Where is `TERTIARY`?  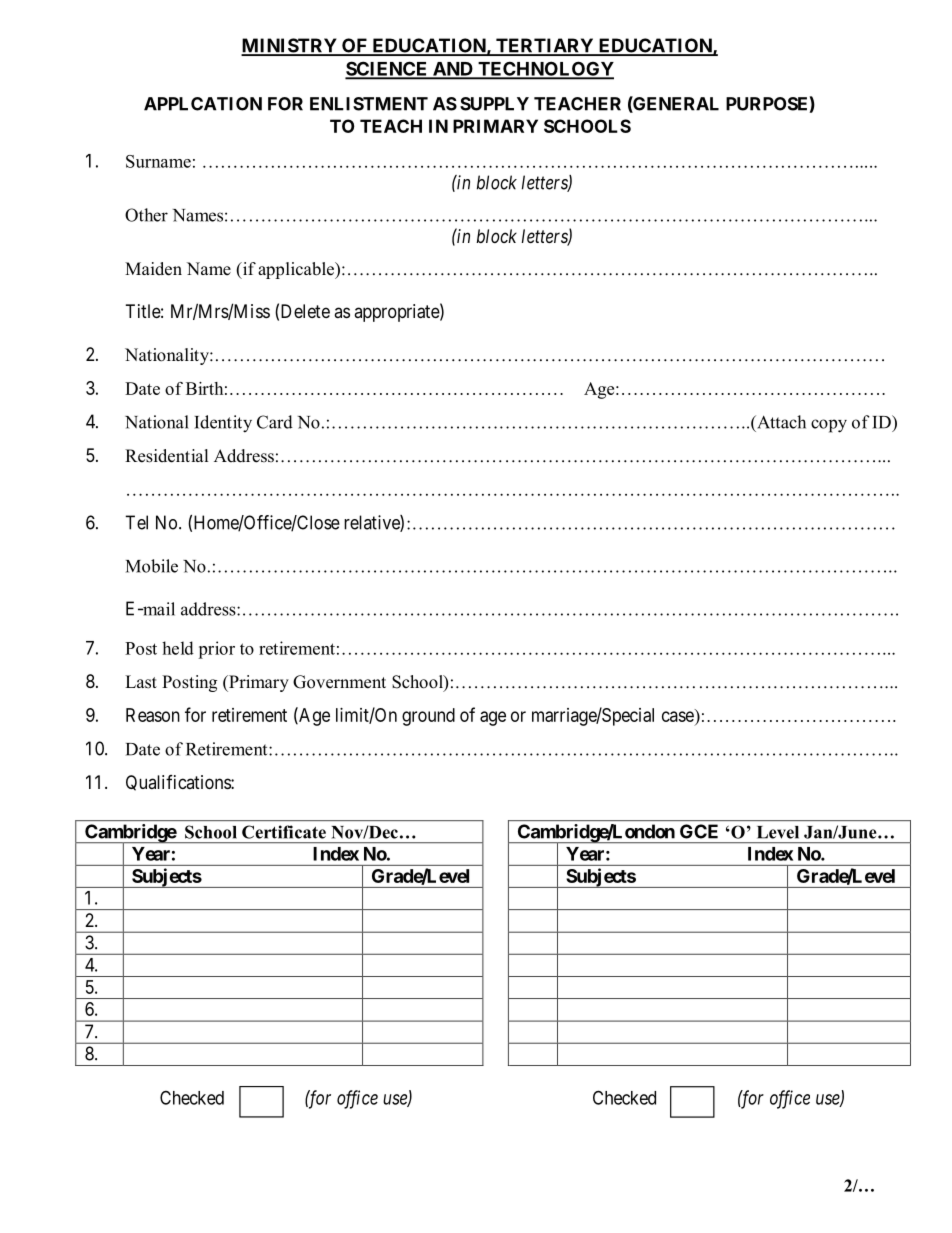 TERTIARY is located at coordinates (545, 46).
